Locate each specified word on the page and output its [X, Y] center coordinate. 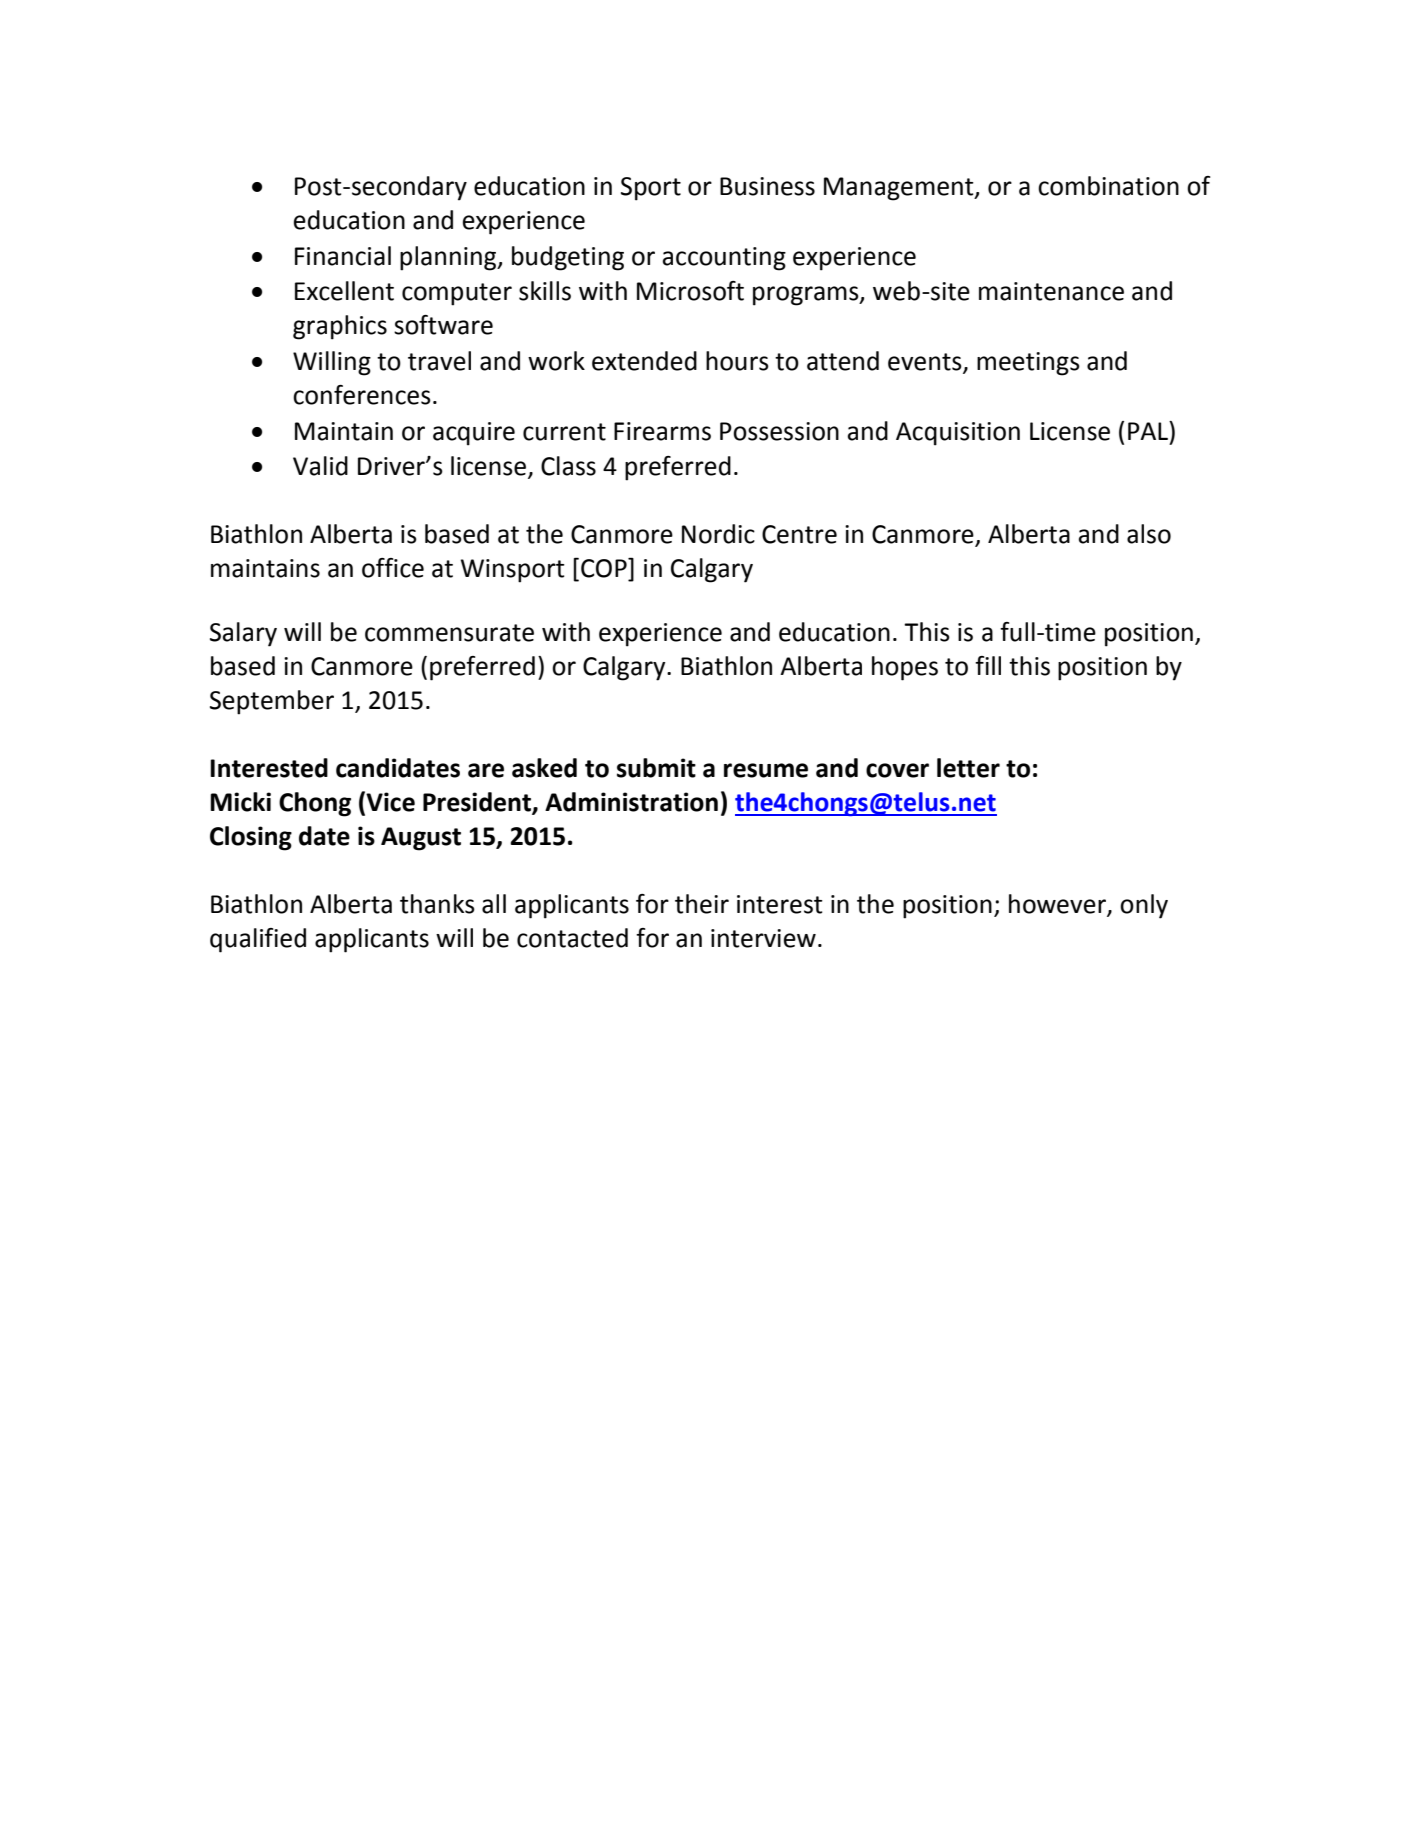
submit [656, 768]
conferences [362, 395]
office [393, 568]
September [272, 702]
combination [1108, 186]
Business [767, 186]
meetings [1028, 364]
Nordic [718, 534]
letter [968, 768]
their [702, 904]
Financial [343, 256]
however [1058, 905]
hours [737, 361]
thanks [437, 904]
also [1149, 534]
